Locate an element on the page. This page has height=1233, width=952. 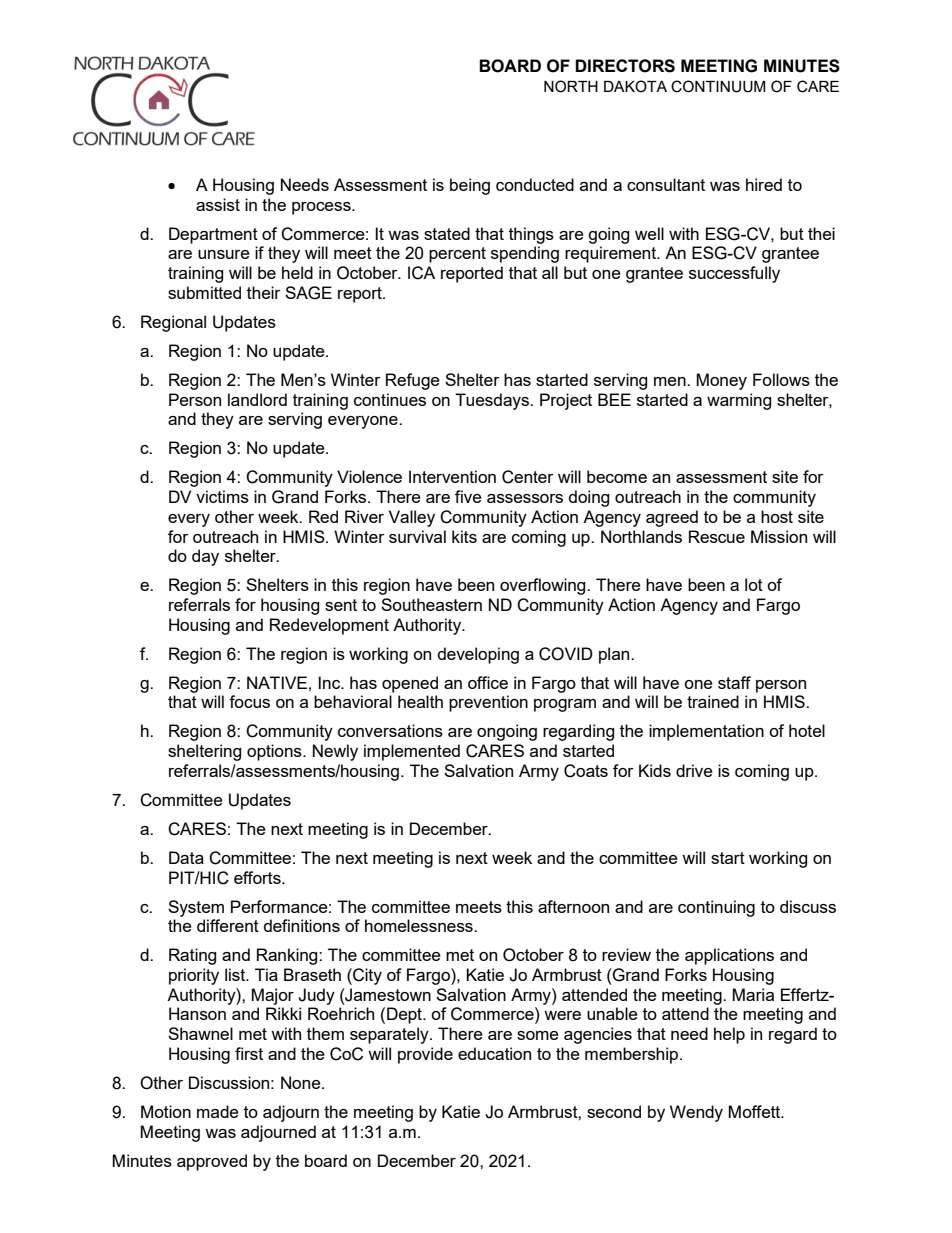
drive is located at coordinates (694, 770).
